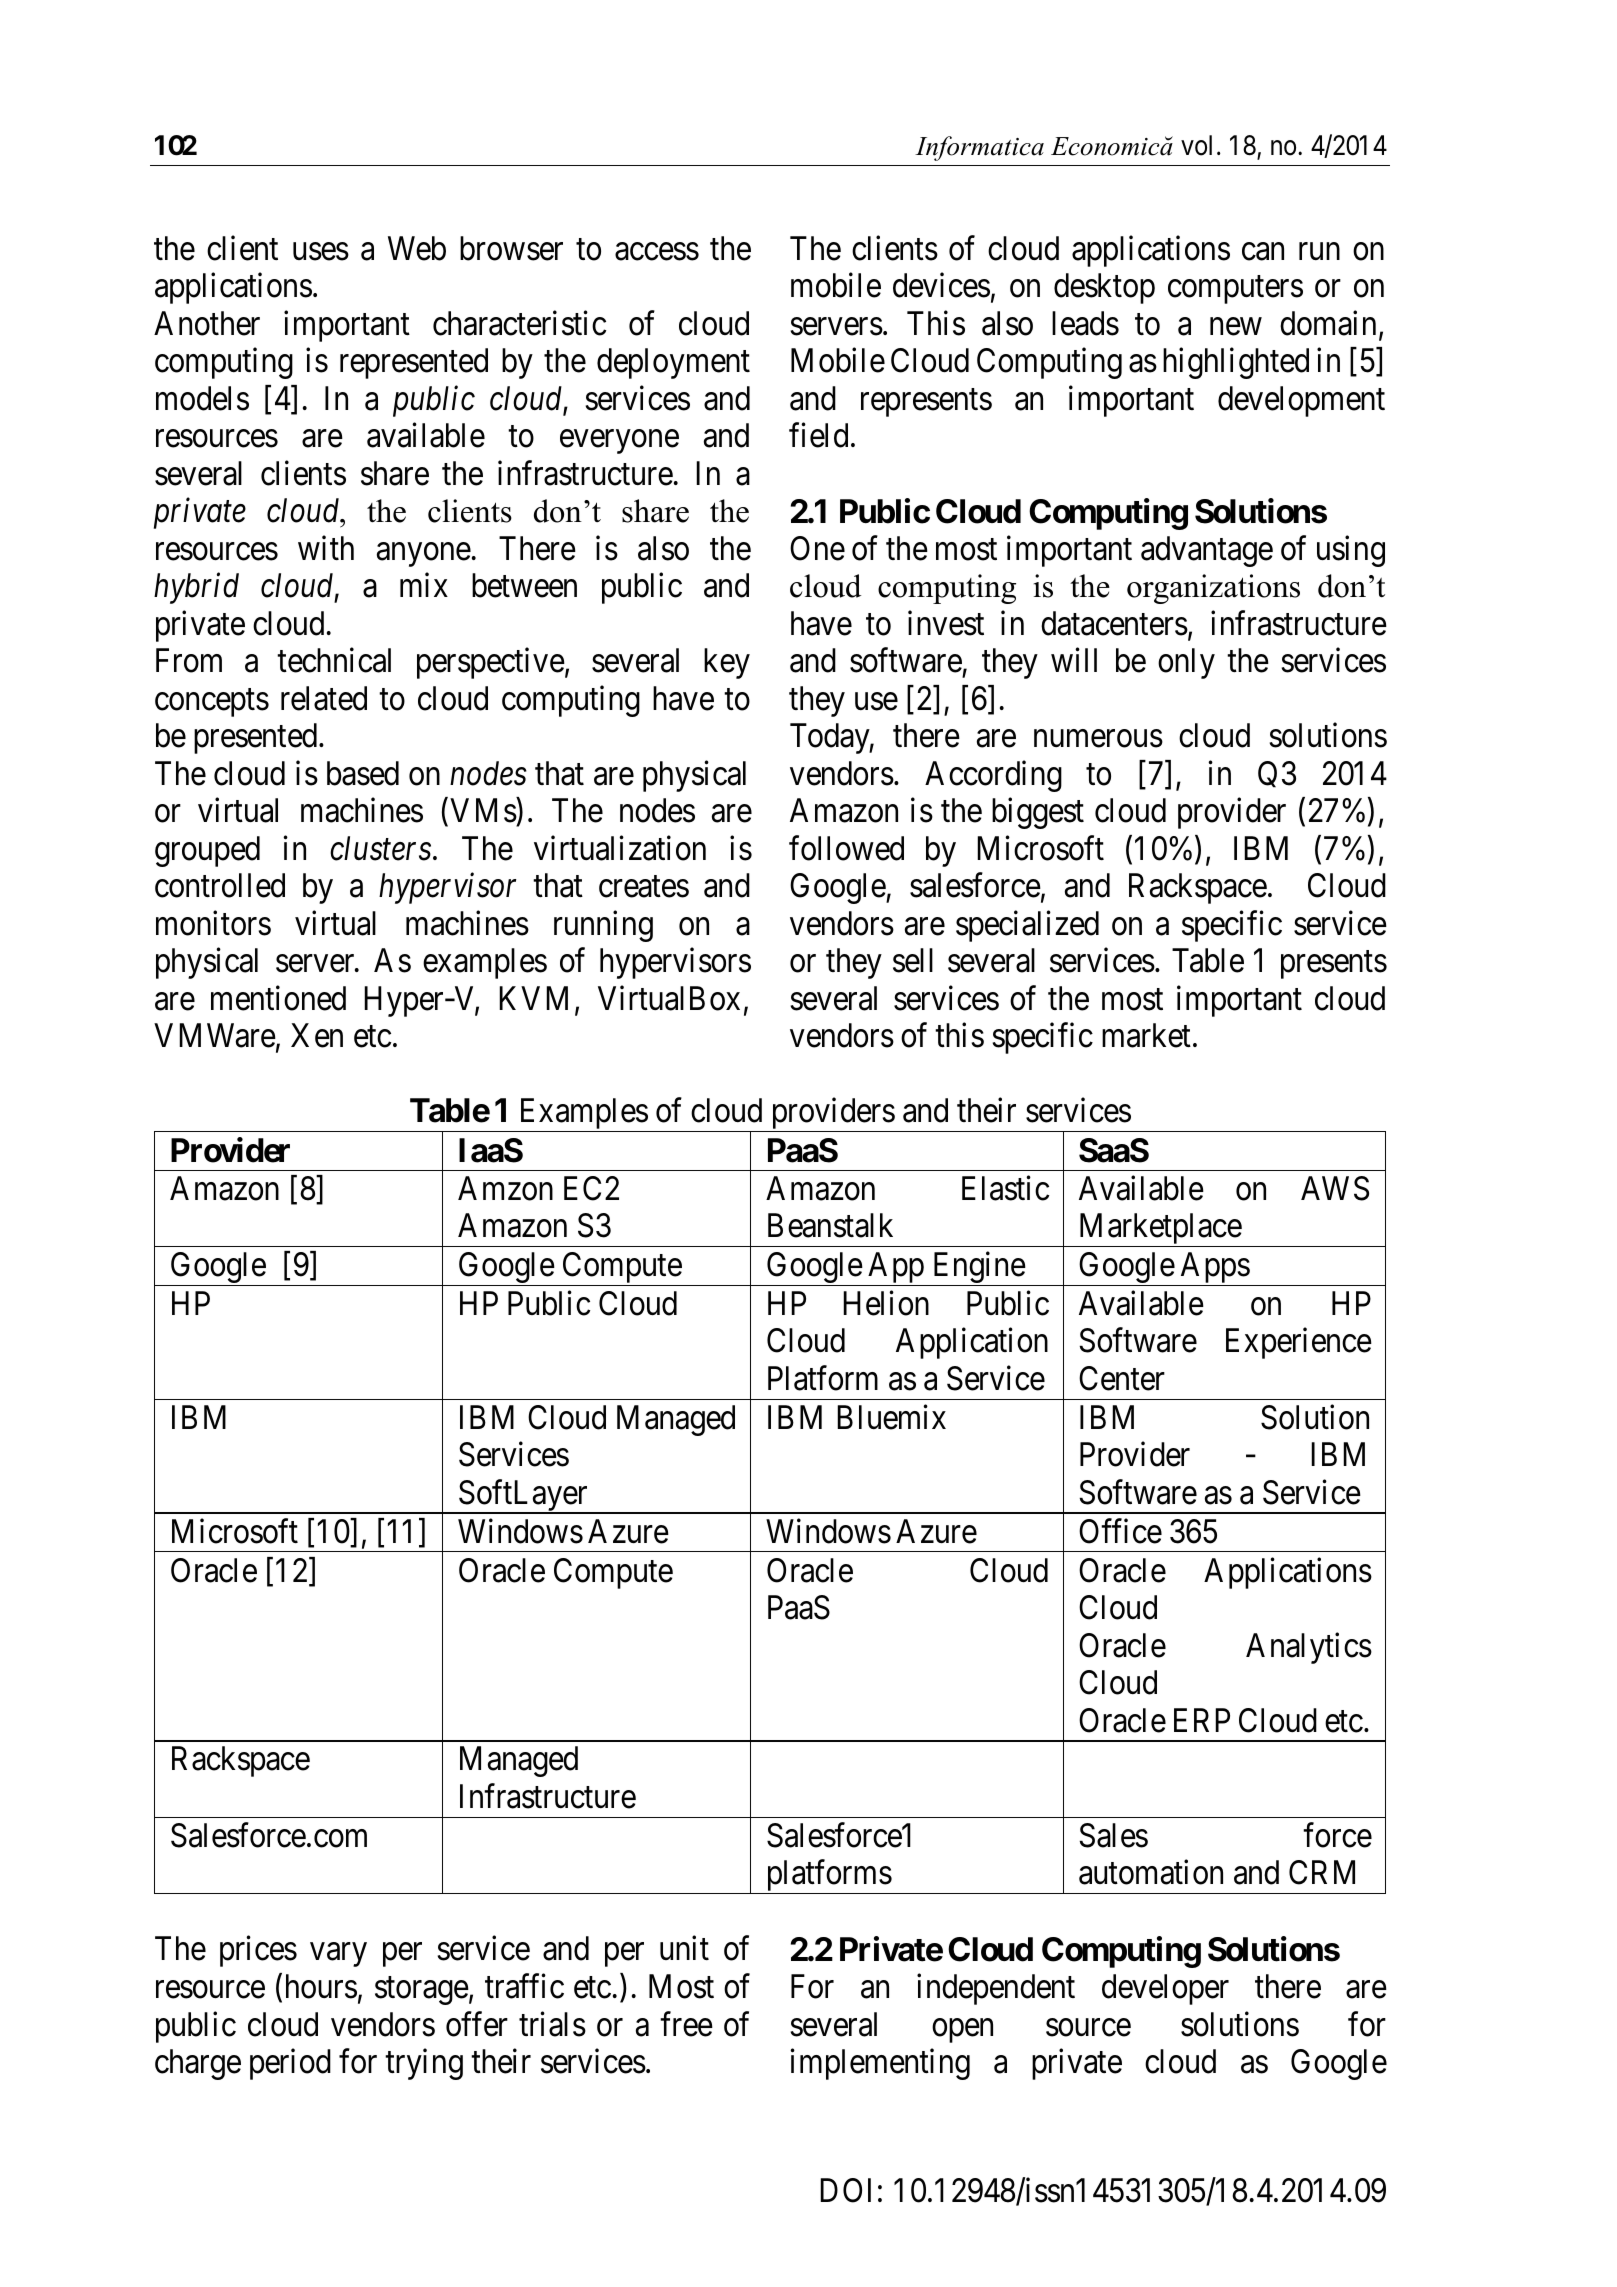  Describe the element at coordinates (1165, 1989) in the screenshot. I see `developer` at that location.
